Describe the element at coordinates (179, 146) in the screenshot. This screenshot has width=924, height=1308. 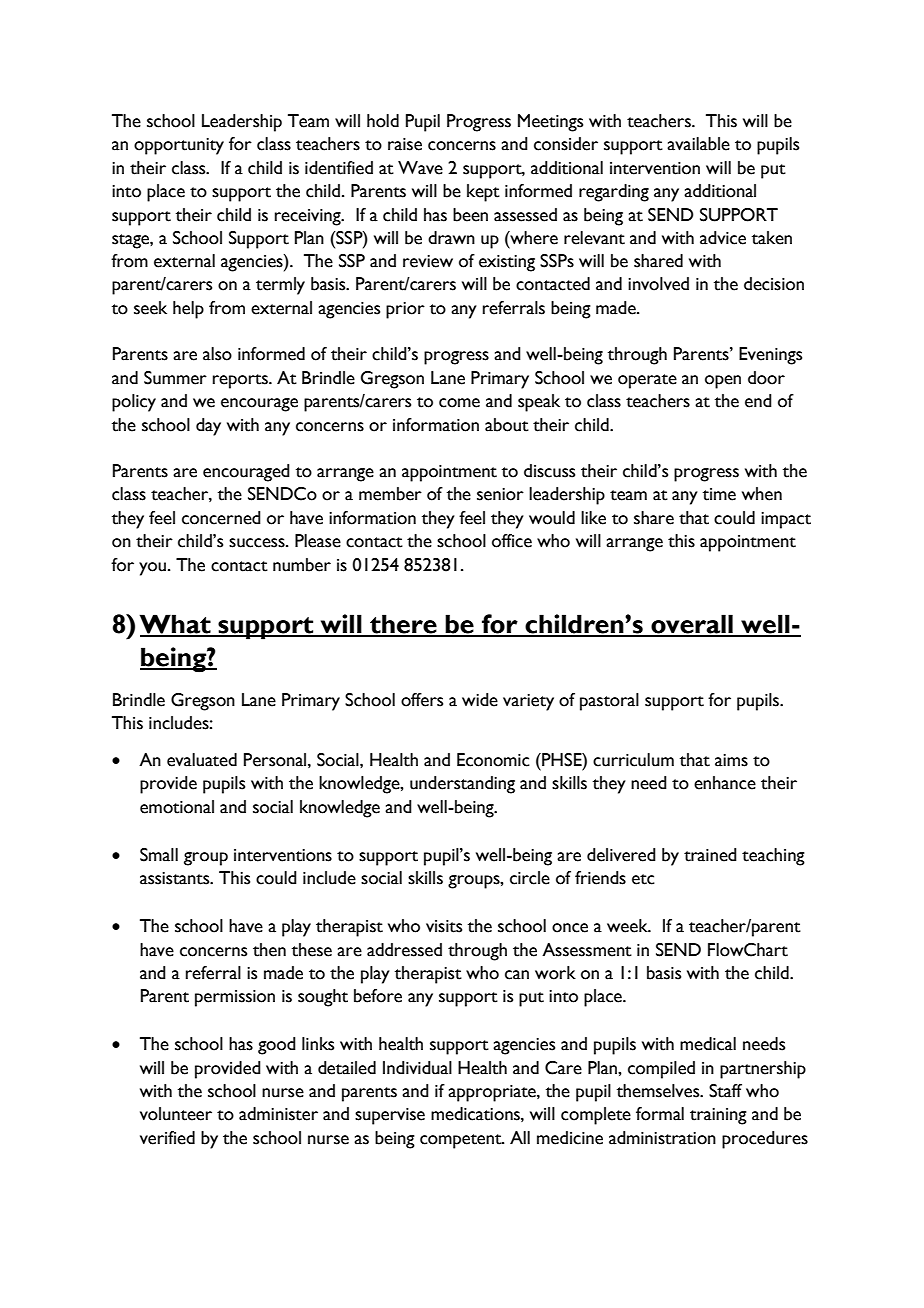
I see `opportunity` at that location.
